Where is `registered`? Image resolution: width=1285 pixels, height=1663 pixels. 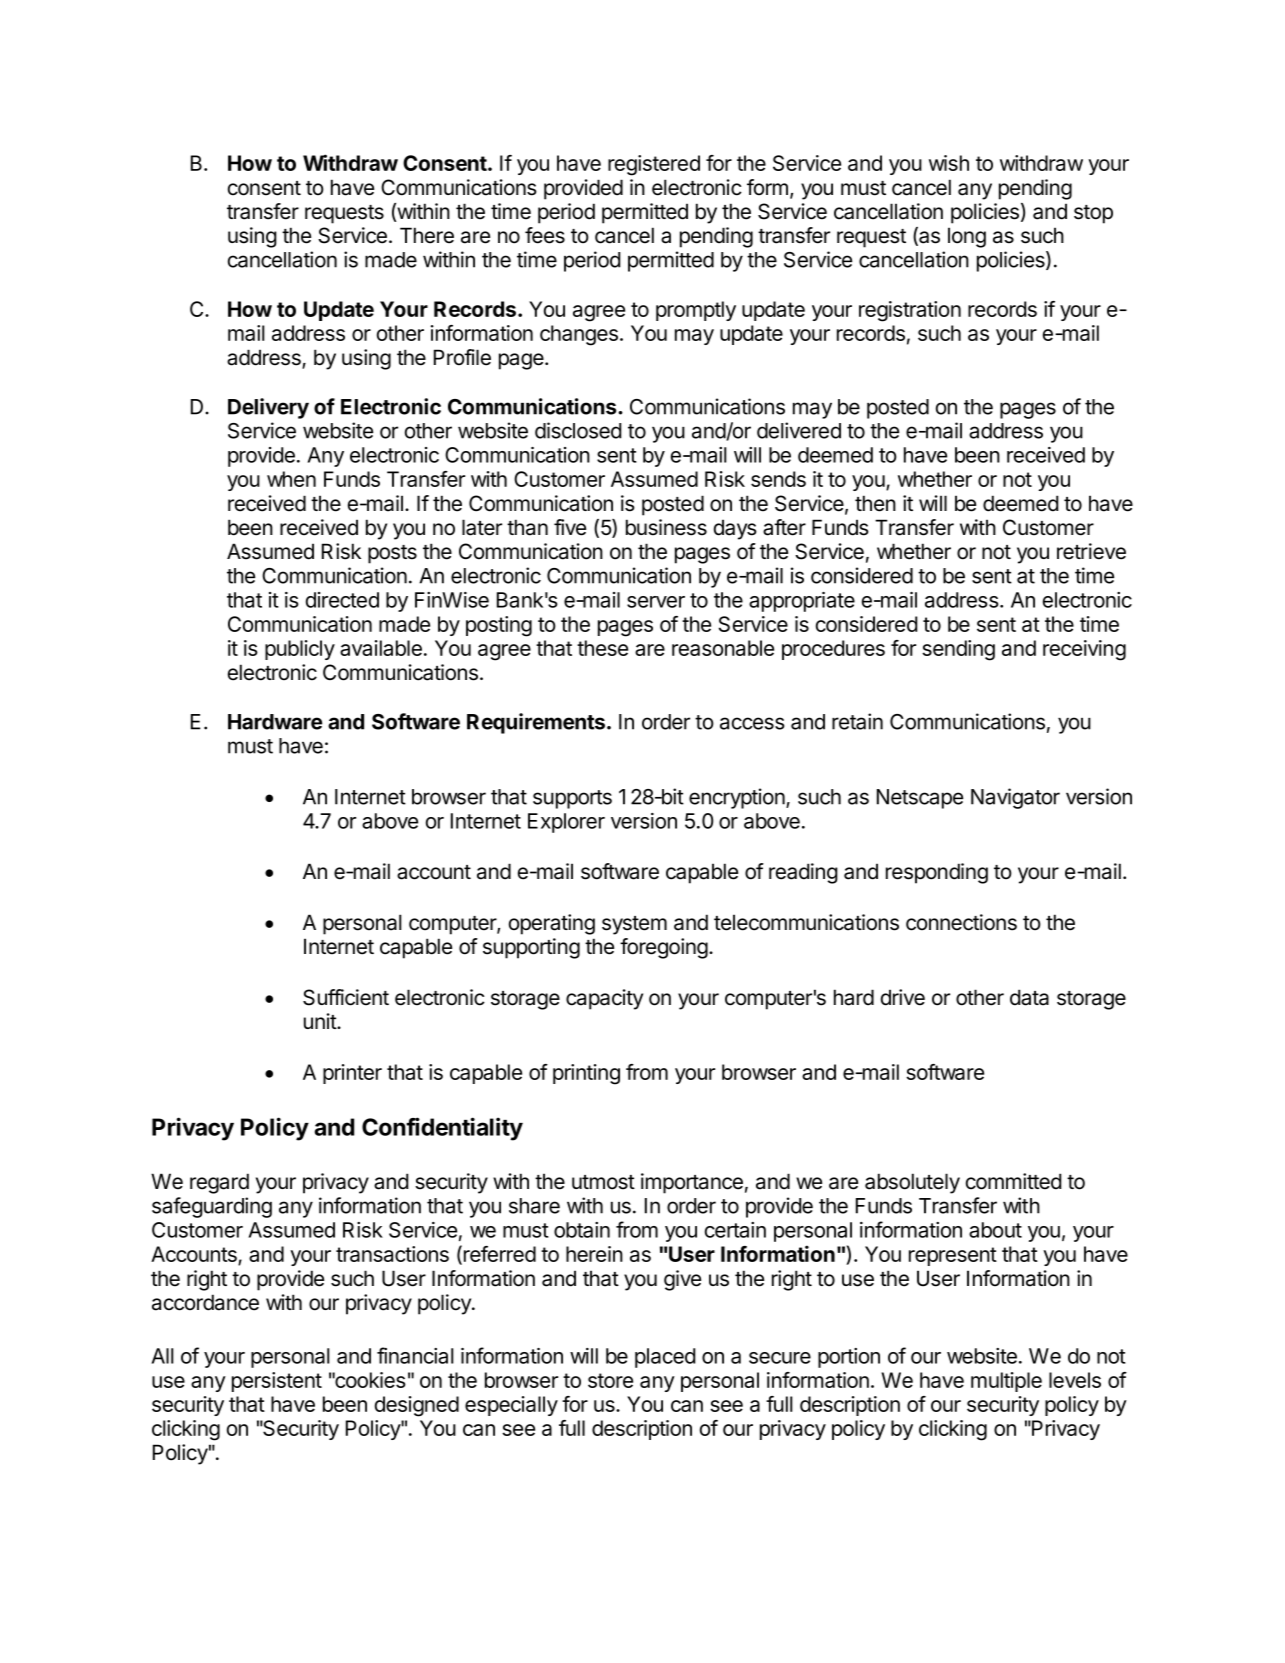 registered is located at coordinates (654, 165).
